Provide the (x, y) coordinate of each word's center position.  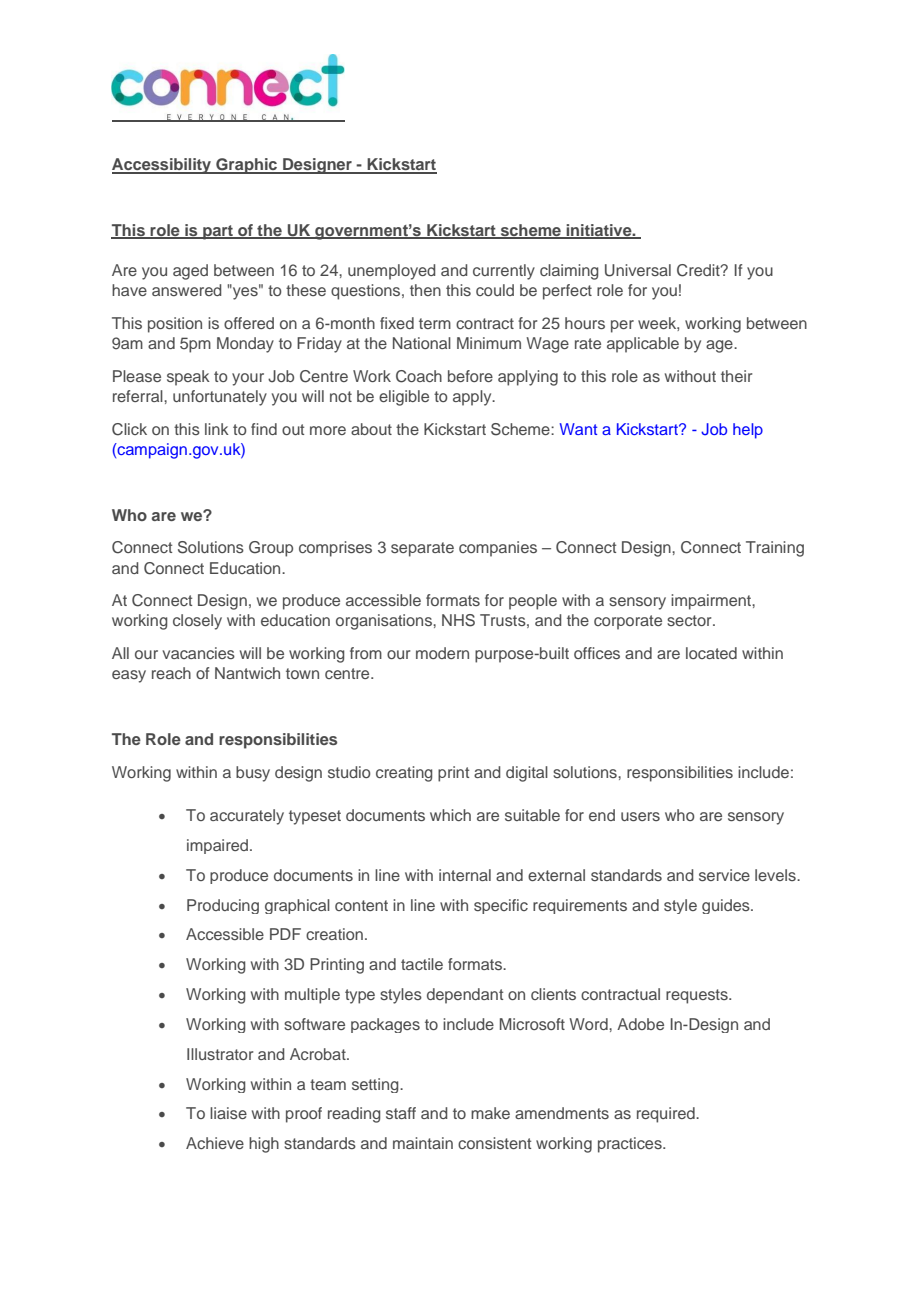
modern (442, 653)
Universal (638, 270)
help (748, 431)
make (490, 1113)
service (724, 875)
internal (465, 875)
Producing (223, 906)
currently (504, 272)
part (218, 232)
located (711, 653)
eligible (404, 398)
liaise (228, 1113)
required (667, 1115)
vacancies (198, 653)
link (217, 429)
